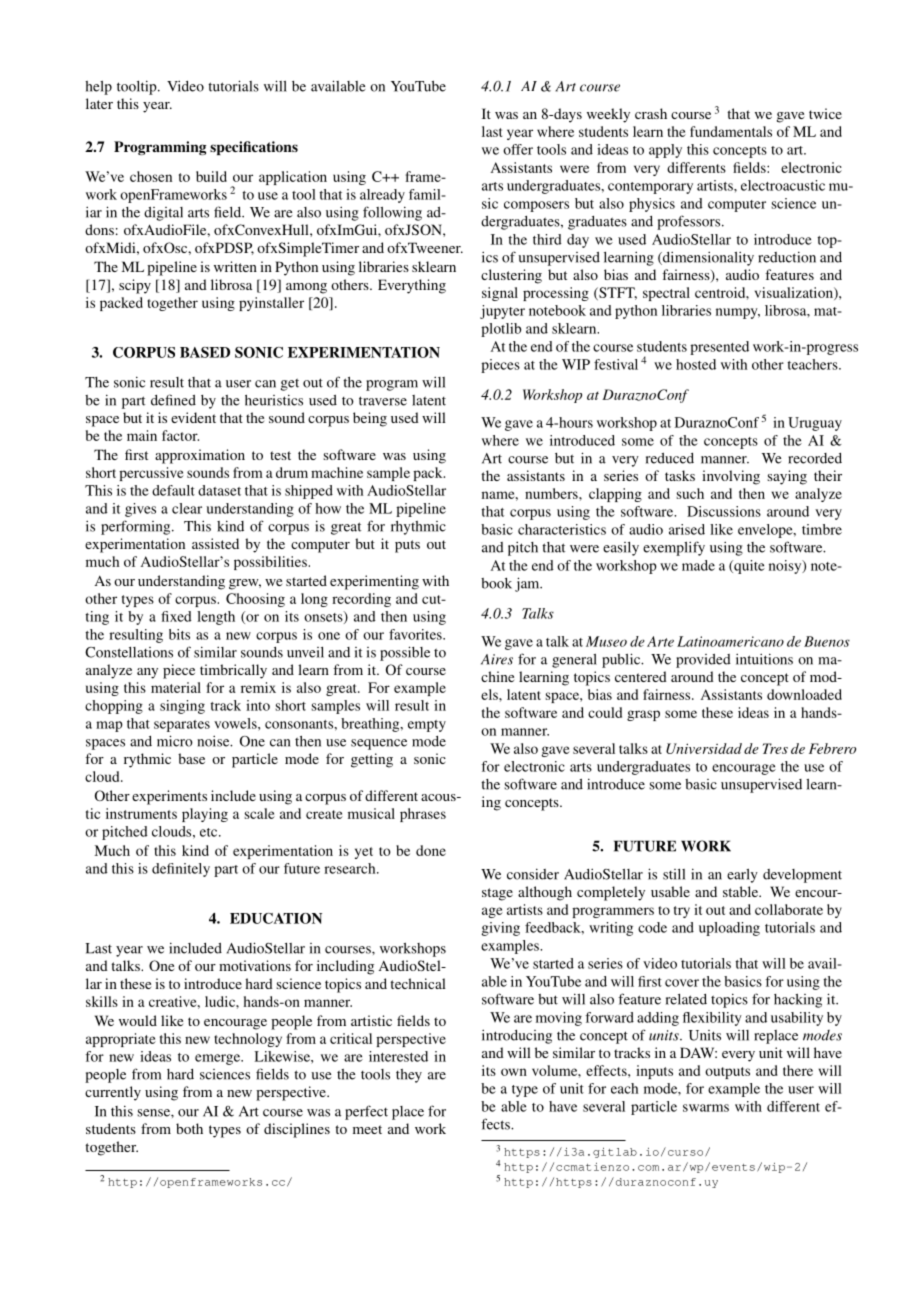  I want to click on fundamentals, so click(731, 131).
